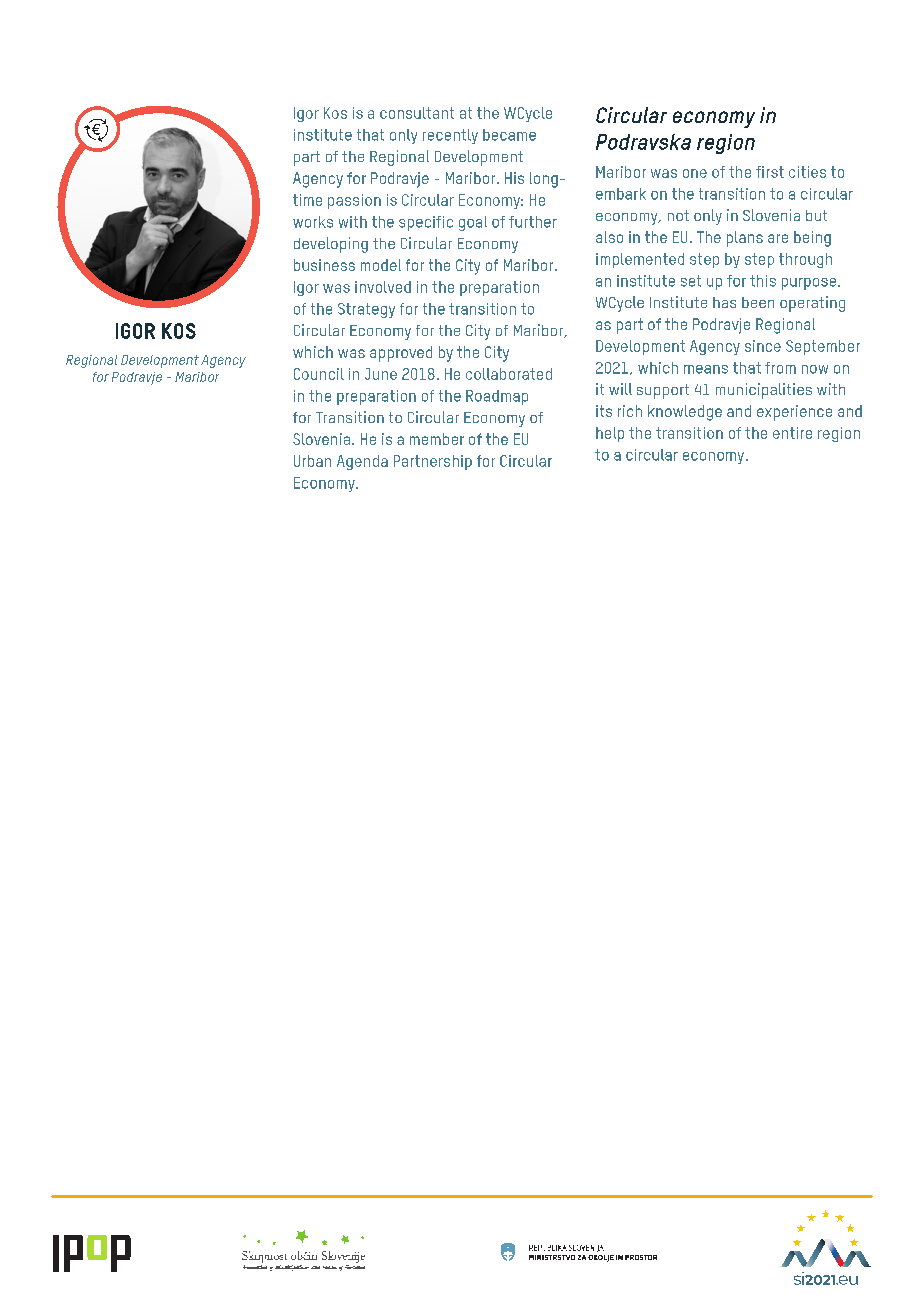  I want to click on Agenda, so click(362, 462).
